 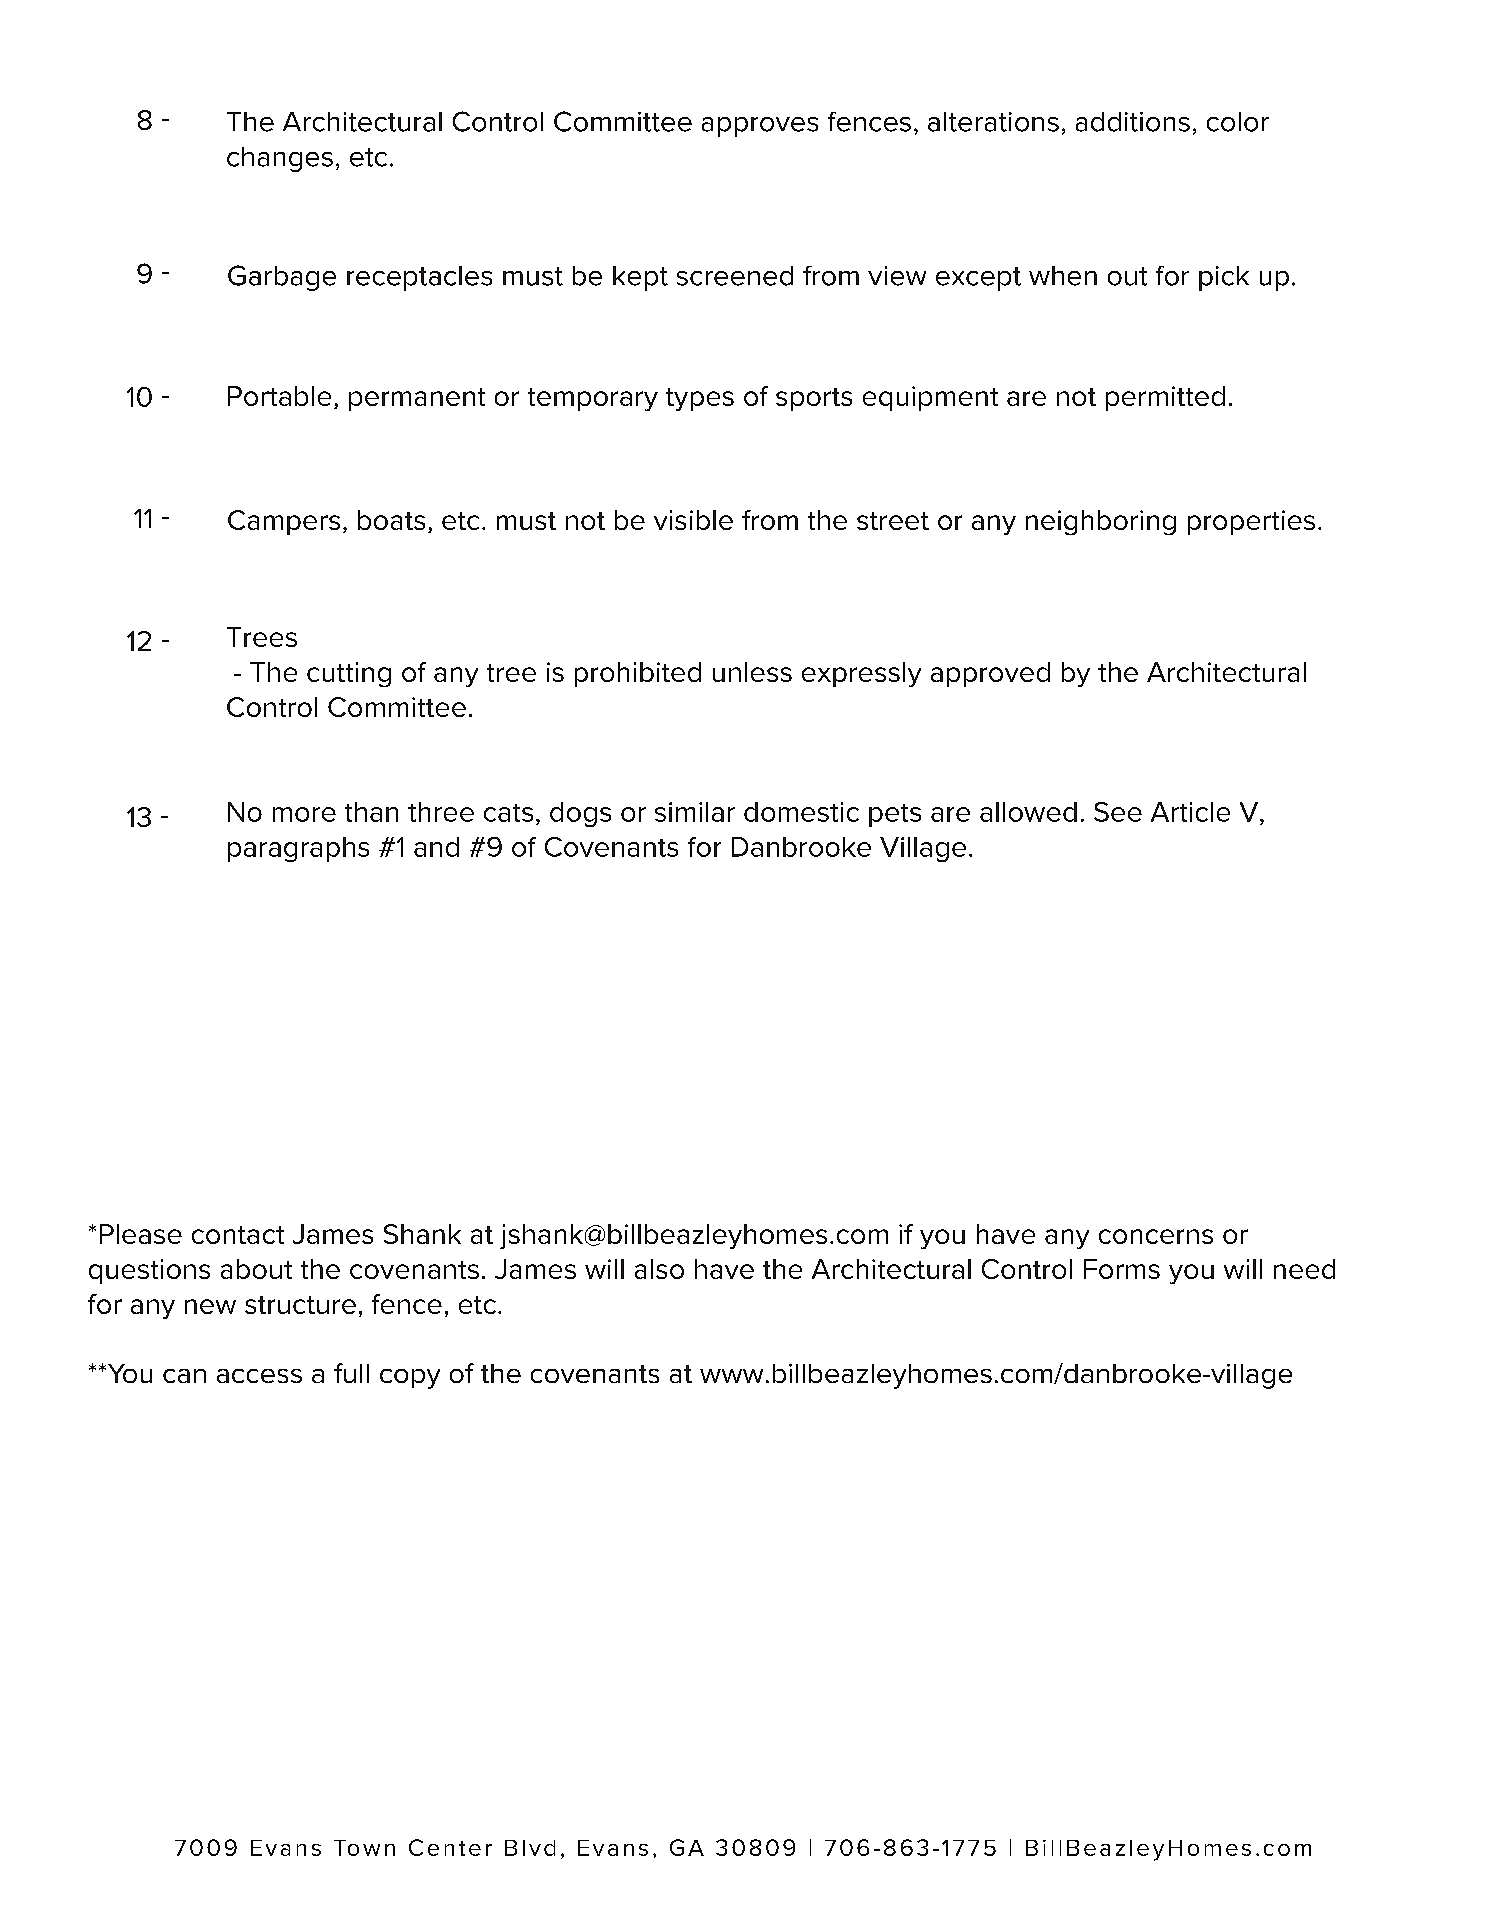 What do you see at coordinates (1122, 1269) in the page?
I see `Forms` at bounding box center [1122, 1269].
